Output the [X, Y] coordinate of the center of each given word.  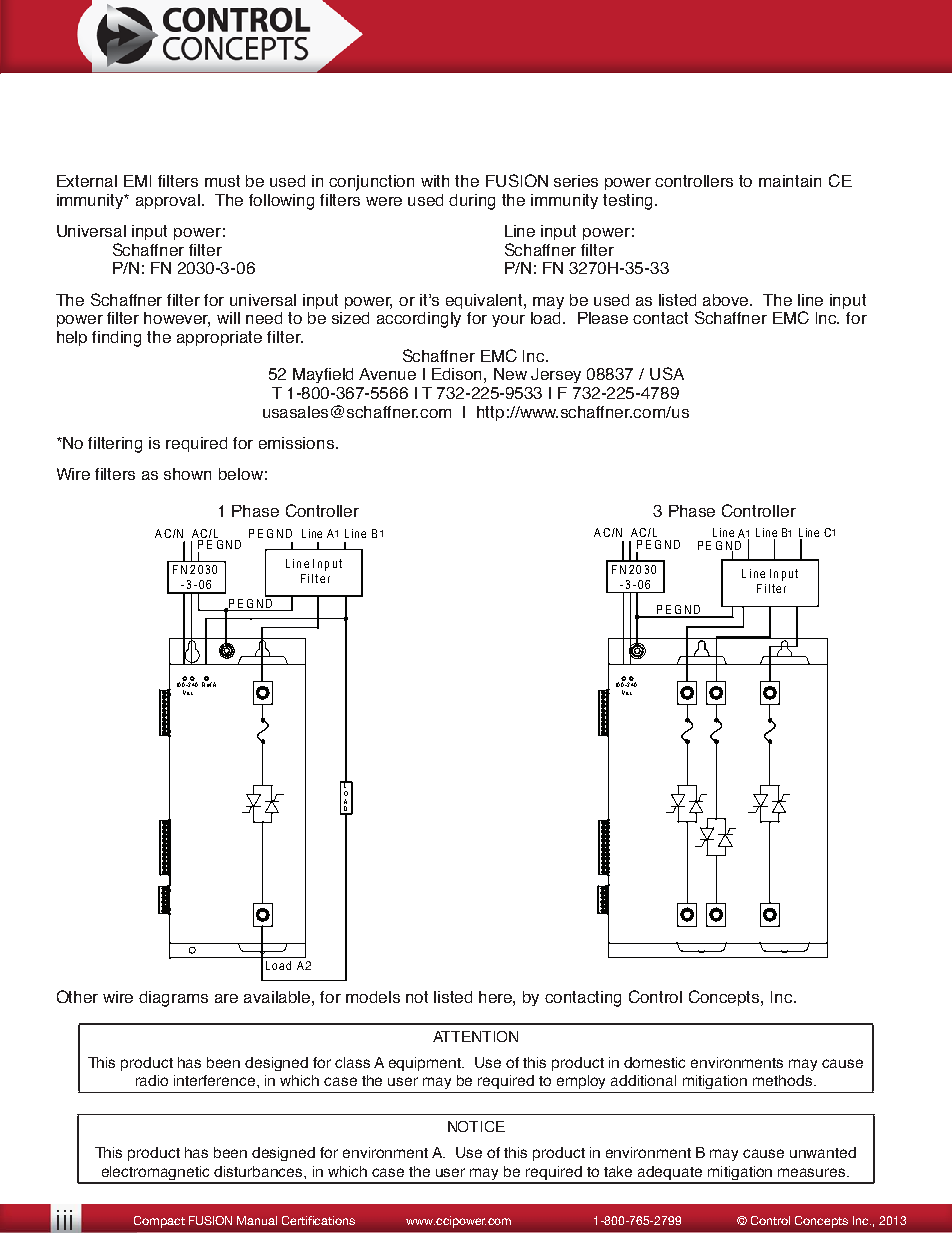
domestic [654, 1062]
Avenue [387, 374]
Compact [159, 1222]
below [241, 474]
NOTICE [476, 1126]
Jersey [556, 375]
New [510, 374]
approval [169, 201]
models [373, 997]
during [472, 202]
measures [813, 1172]
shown [187, 474]
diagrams [173, 999]
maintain [790, 181]
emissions [296, 443]
